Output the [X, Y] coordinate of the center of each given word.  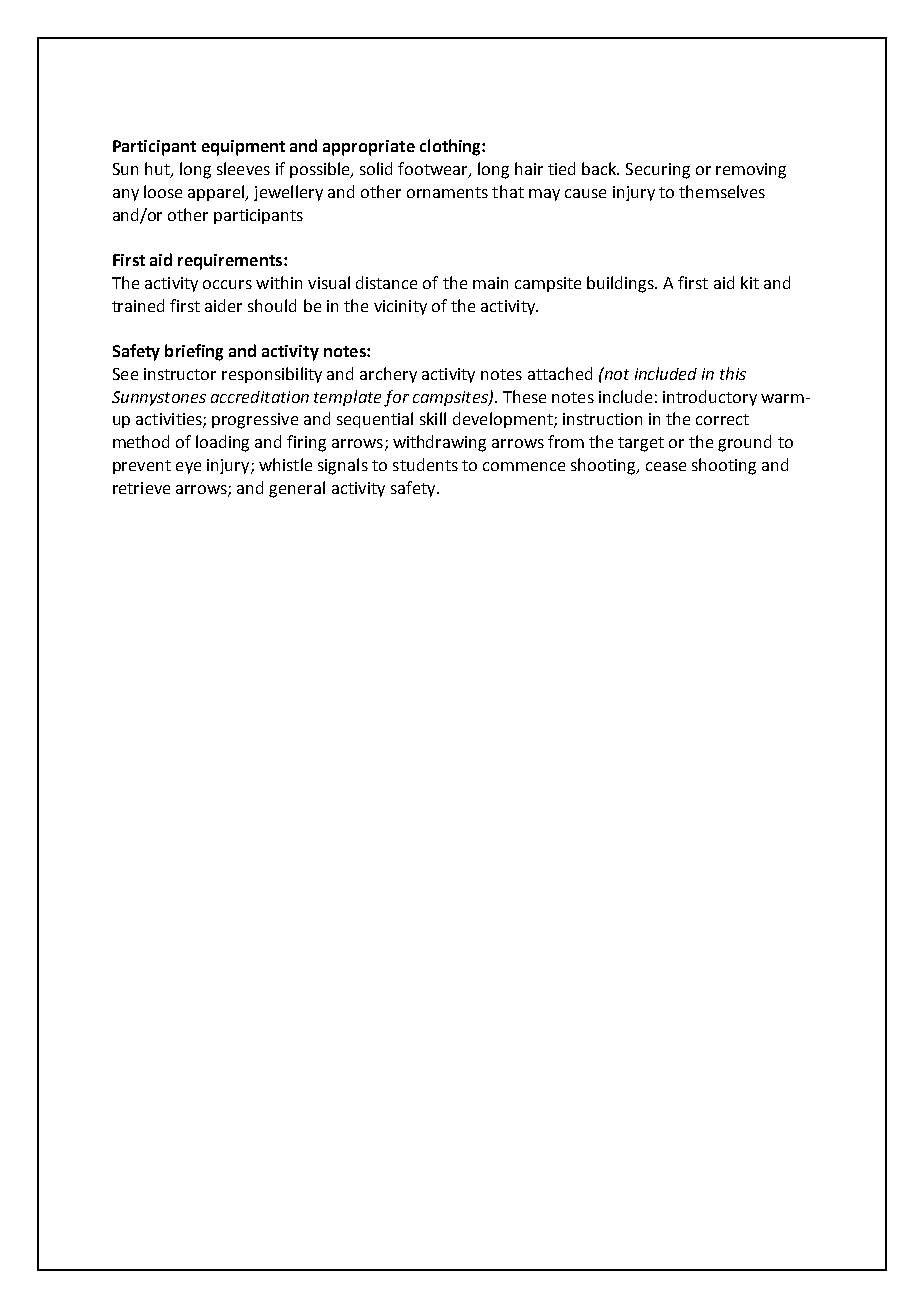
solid [376, 168]
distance [386, 282]
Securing [658, 171]
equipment [243, 148]
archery [388, 375]
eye [188, 468]
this [733, 373]
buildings [622, 284]
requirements [230, 262]
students [425, 464]
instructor [180, 374]
